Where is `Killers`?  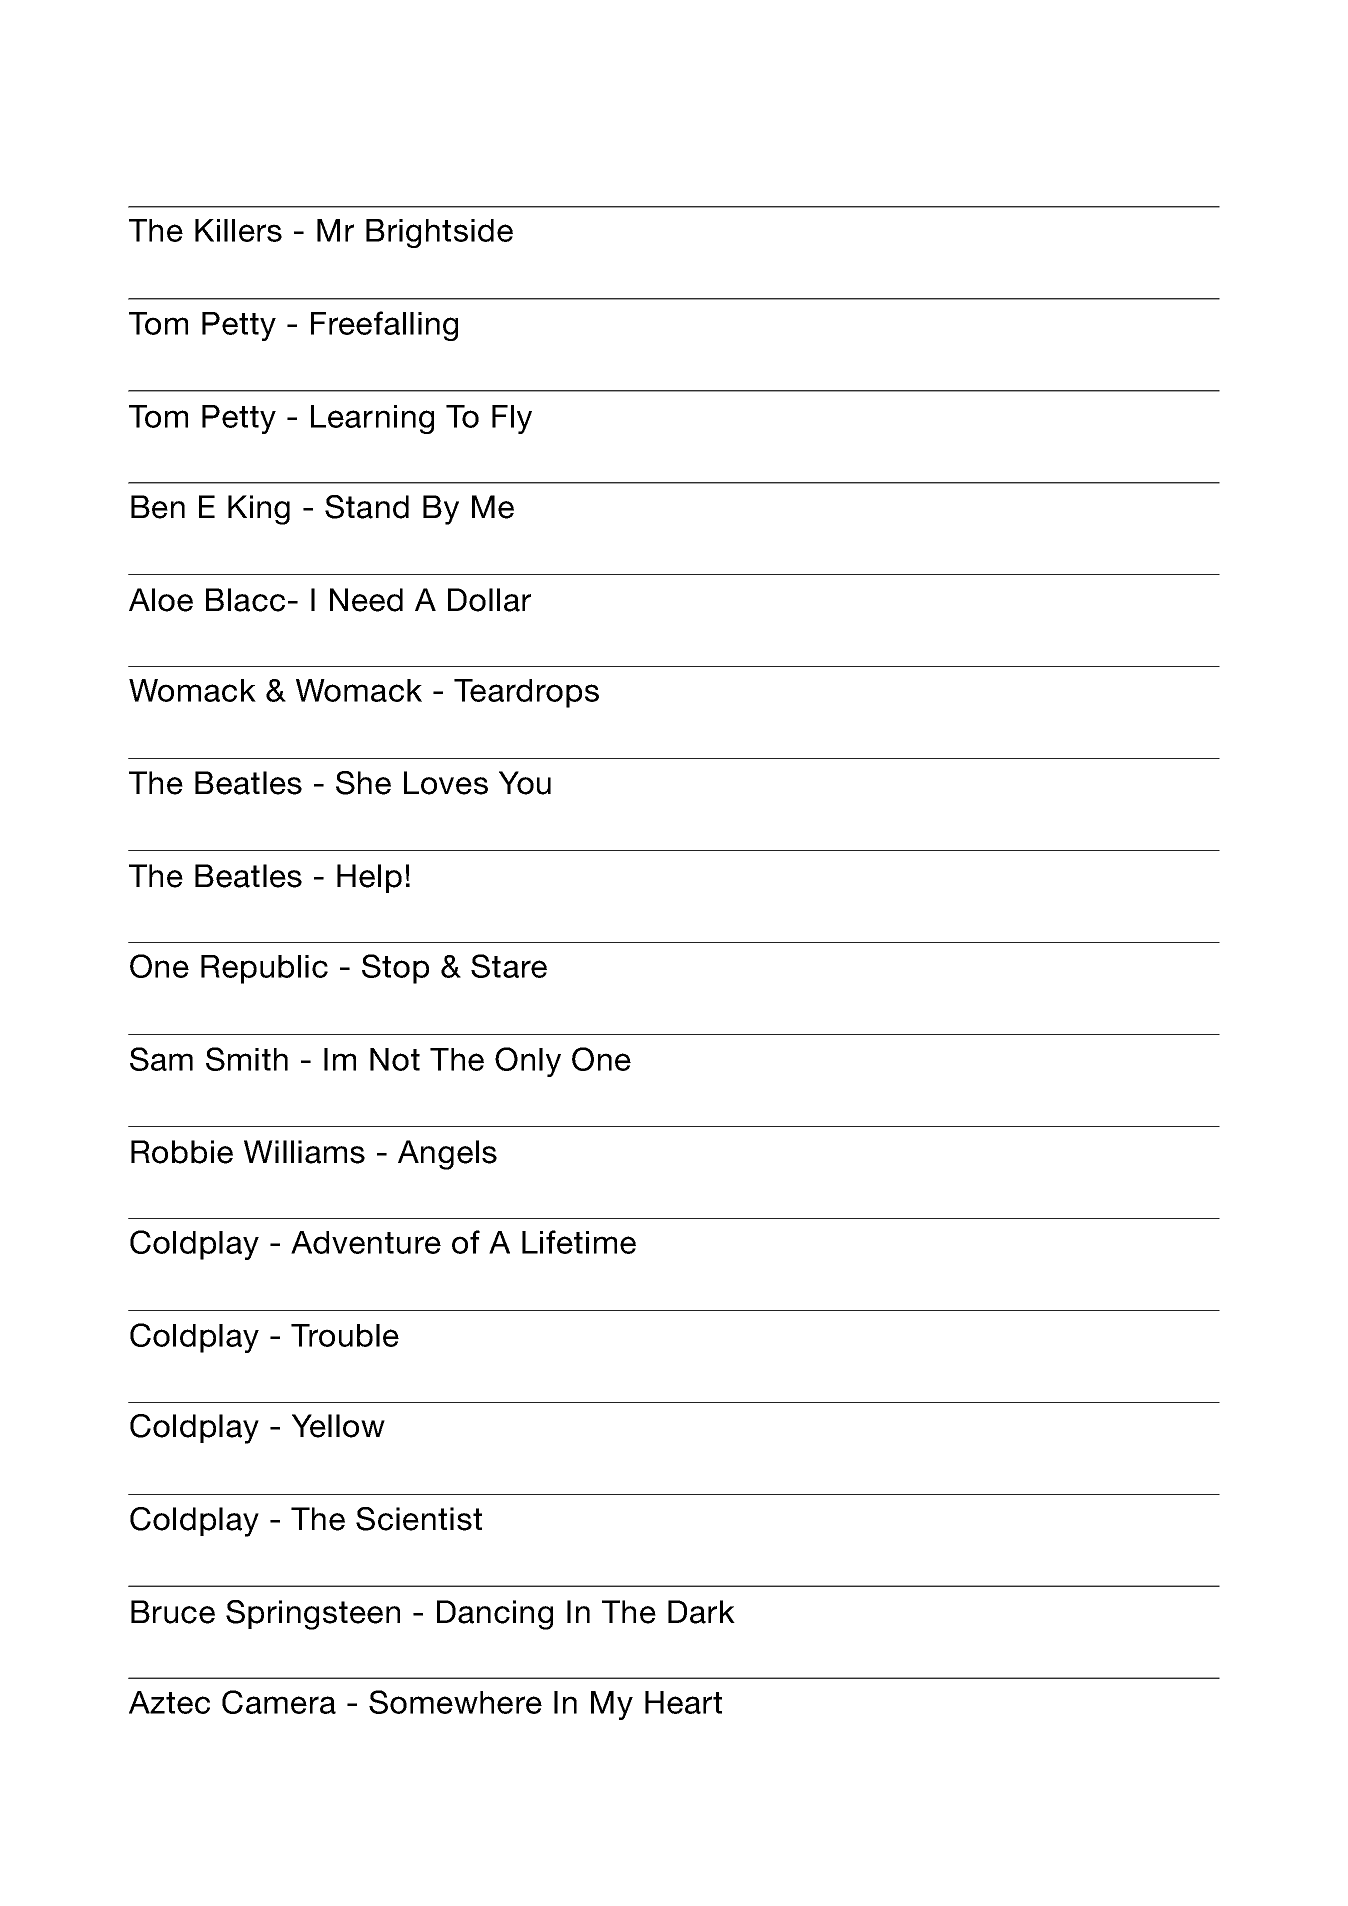
Killers is located at coordinates (238, 230).
